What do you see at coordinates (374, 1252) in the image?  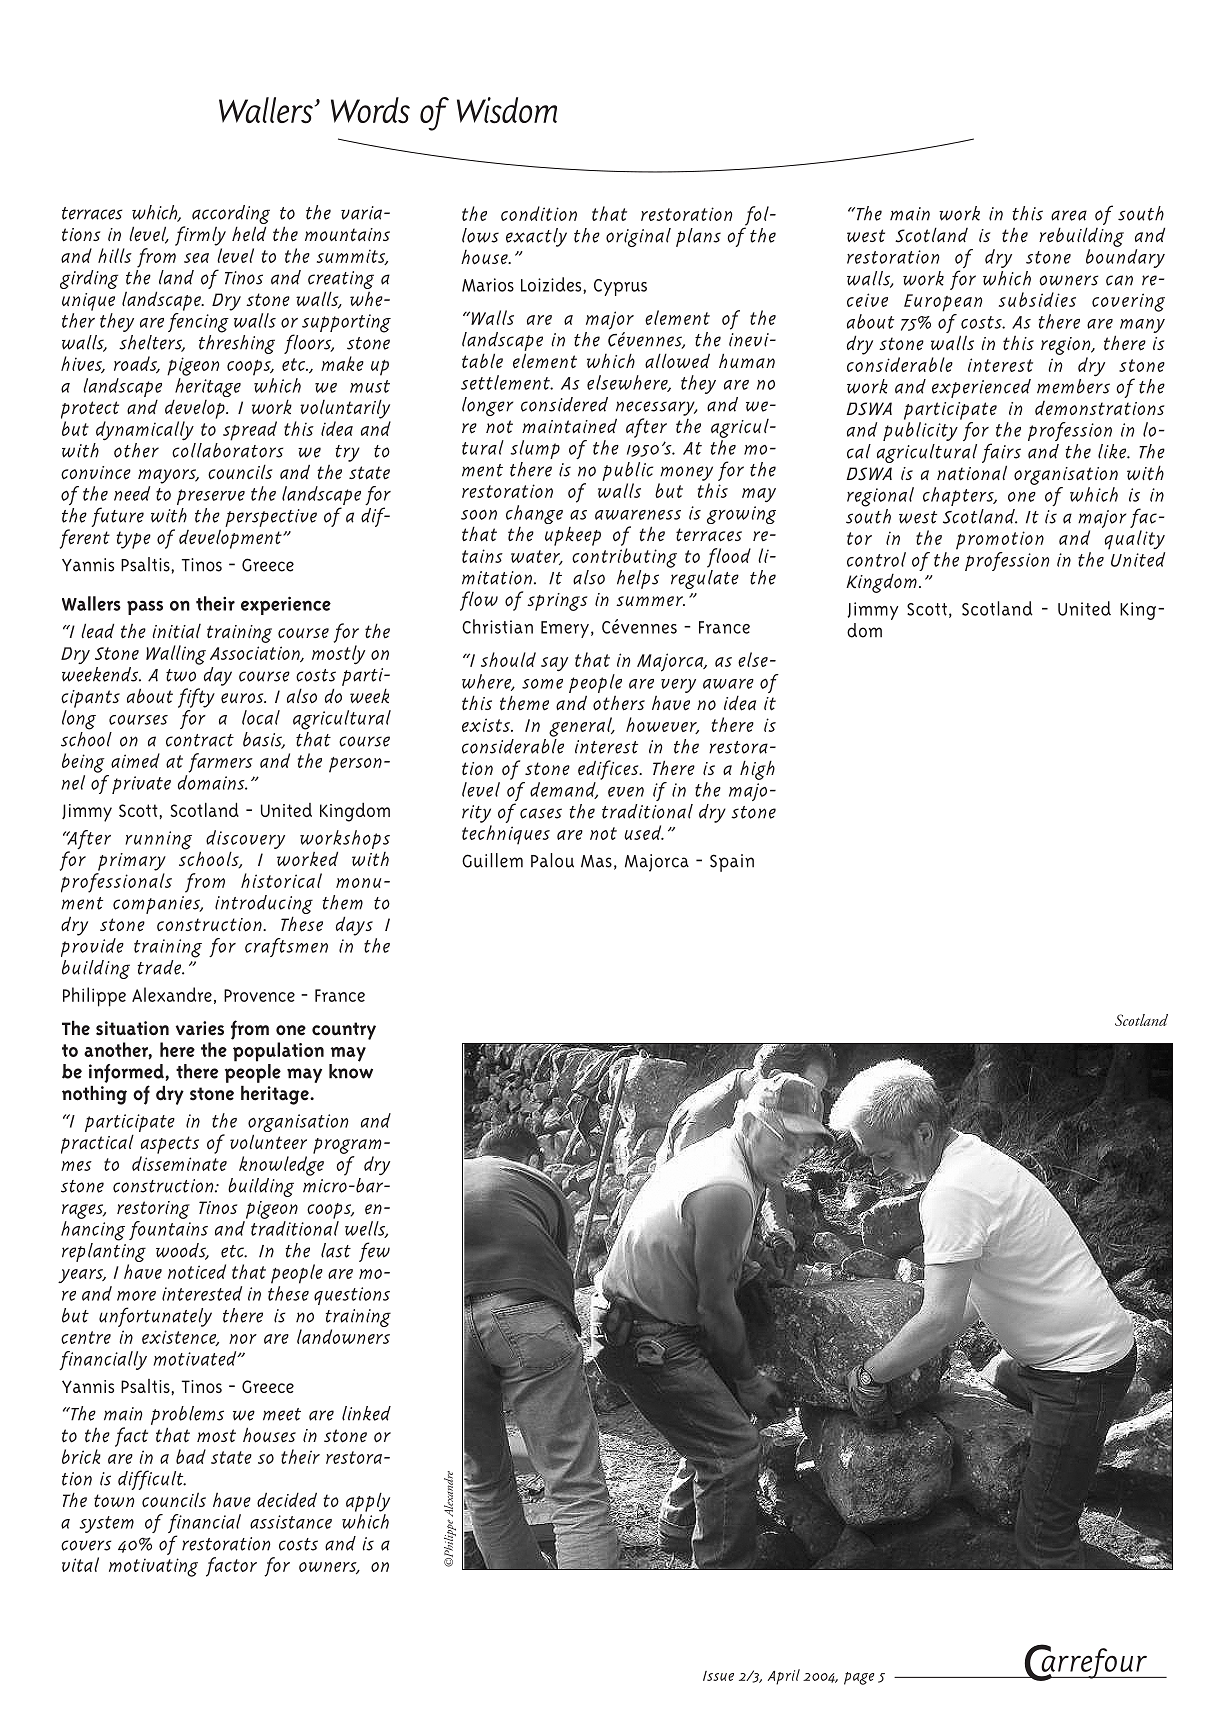 I see `few` at bounding box center [374, 1252].
